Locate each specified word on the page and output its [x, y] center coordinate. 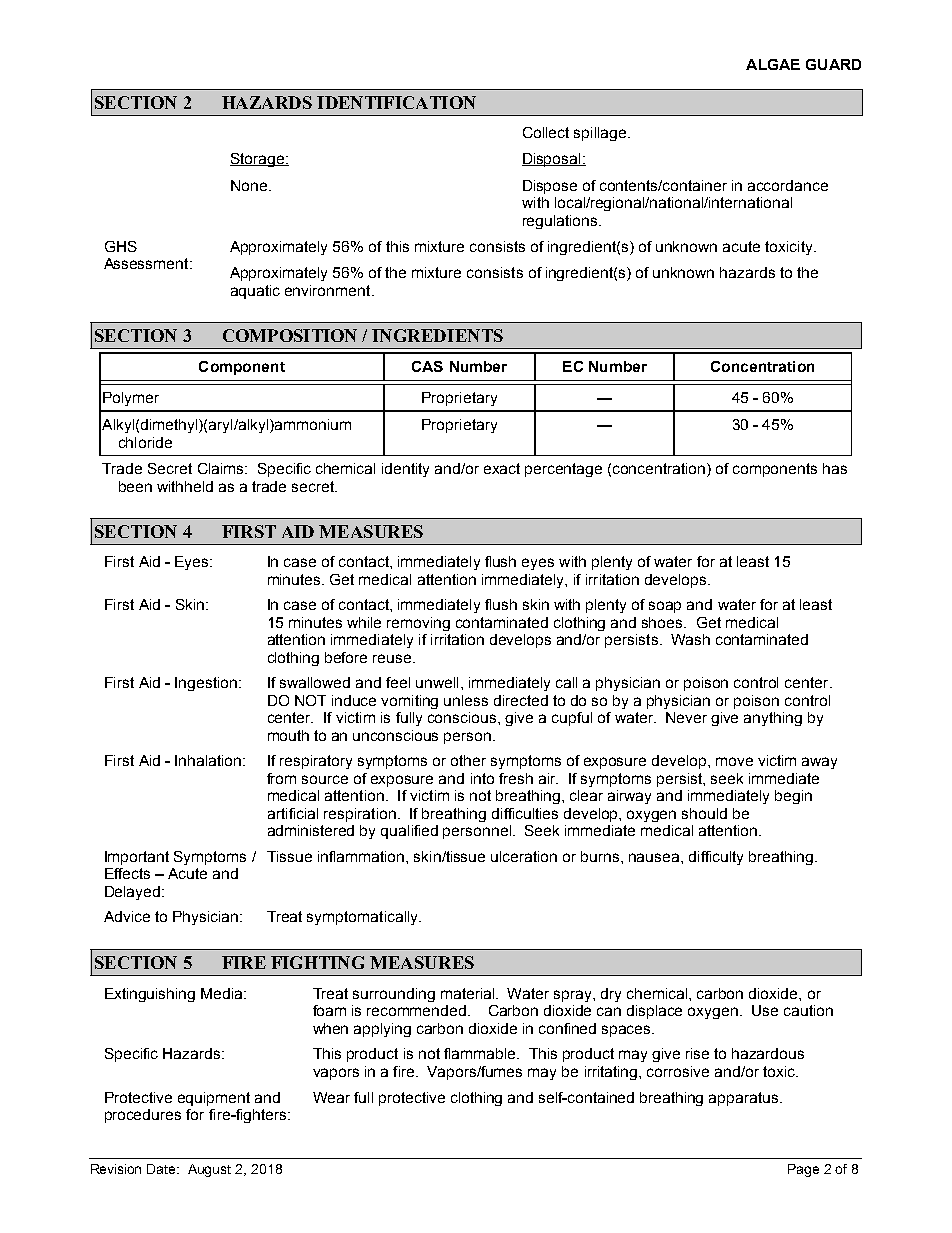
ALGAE [773, 64]
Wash [690, 639]
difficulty [716, 858]
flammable [481, 1053]
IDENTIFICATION [396, 102]
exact [502, 468]
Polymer [131, 399]
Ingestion [206, 684]
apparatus [743, 1099]
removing [418, 624]
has [835, 468]
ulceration [524, 856]
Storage [258, 160]
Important [137, 858]
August [209, 1170]
